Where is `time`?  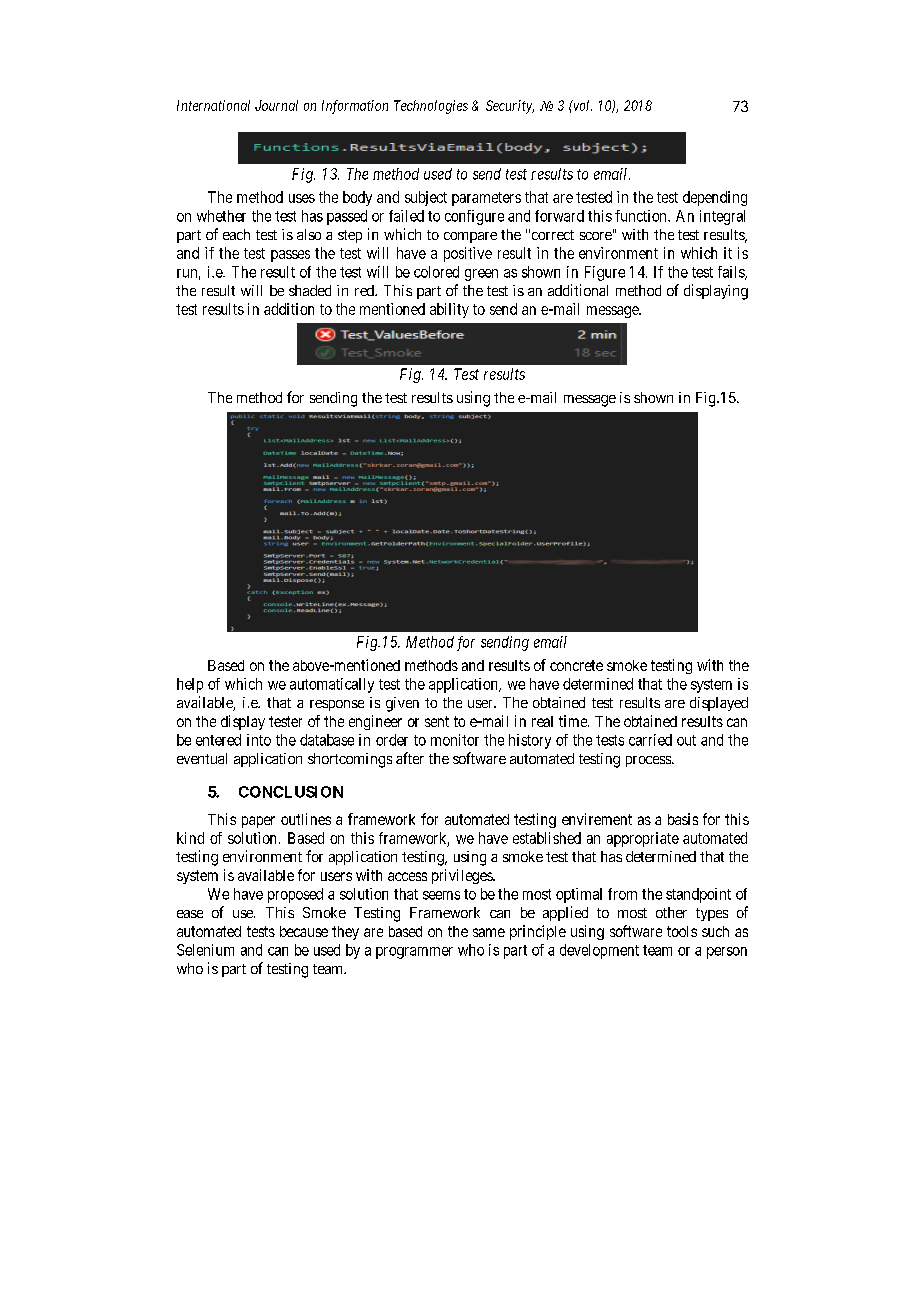
time is located at coordinates (574, 721).
